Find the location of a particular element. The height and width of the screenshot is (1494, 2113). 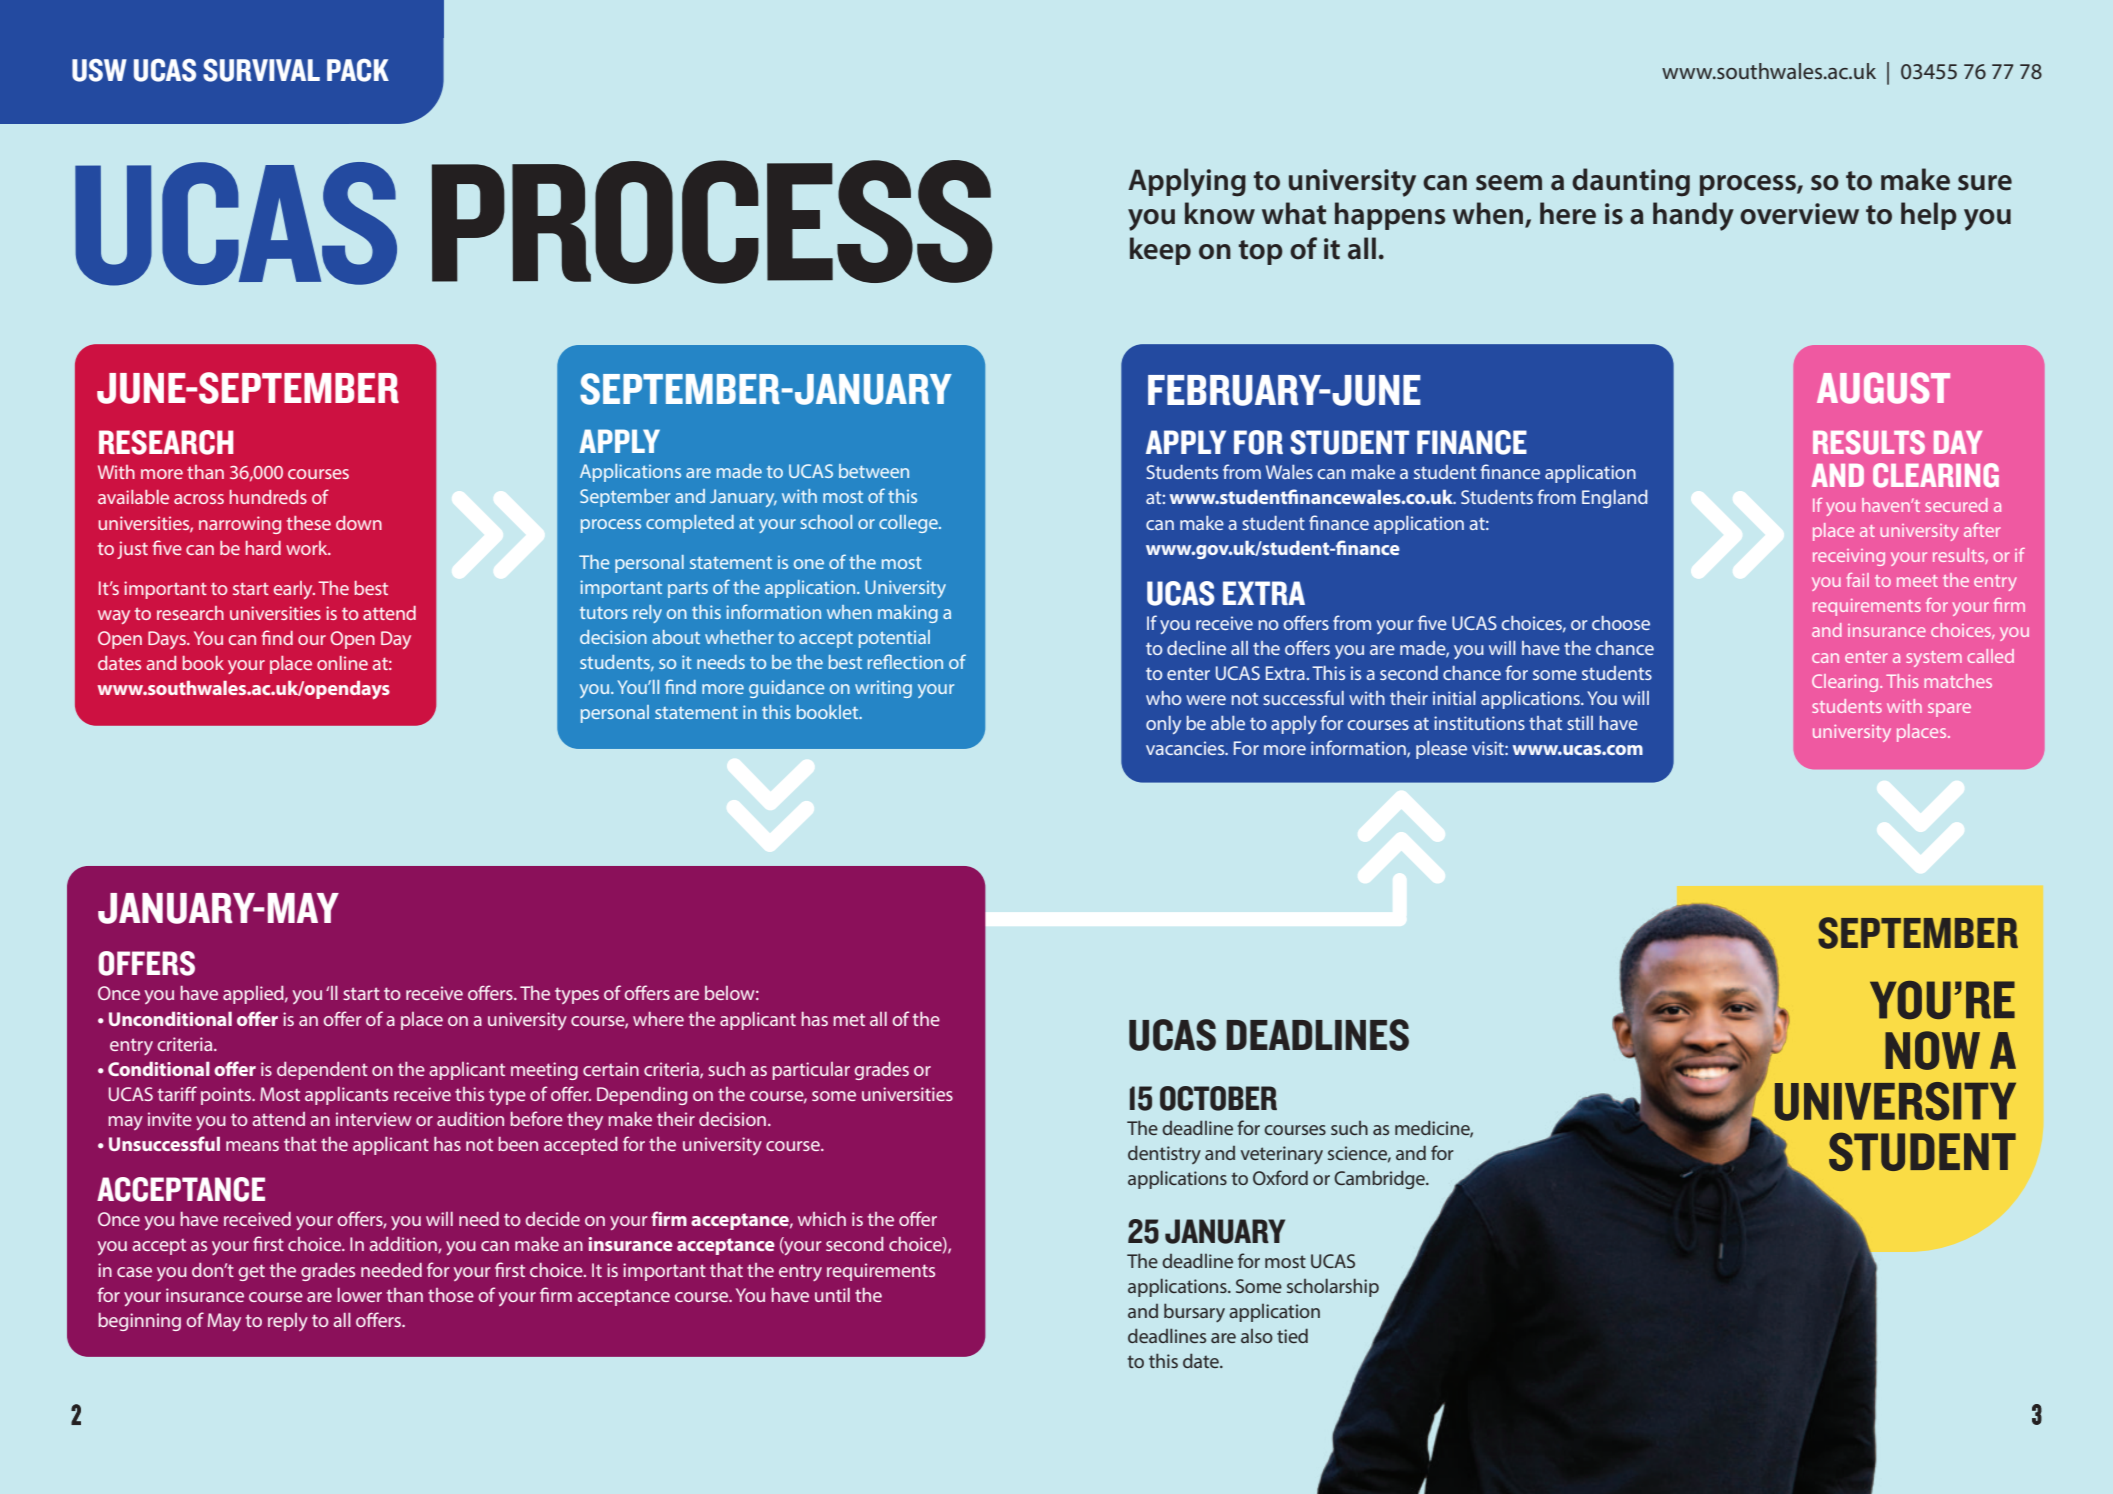

please is located at coordinates (1441, 750).
